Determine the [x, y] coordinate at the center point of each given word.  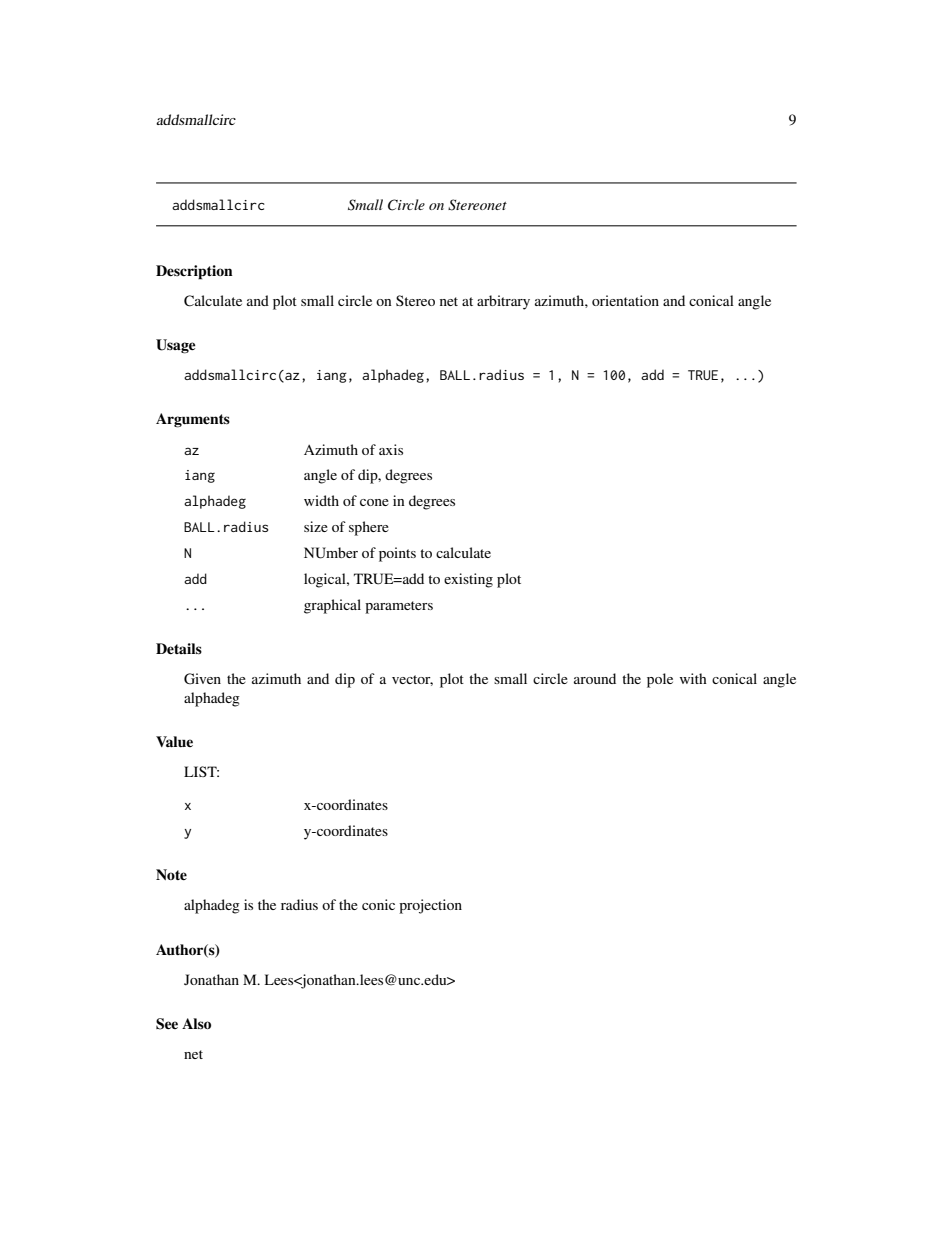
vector [412, 680]
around [595, 678]
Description [194, 272]
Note [171, 874]
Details [179, 648]
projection [430, 906]
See [167, 1024]
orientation [625, 300]
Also [196, 1023]
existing [468, 580]
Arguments [193, 420]
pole [660, 680]
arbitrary [503, 302]
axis [391, 449]
